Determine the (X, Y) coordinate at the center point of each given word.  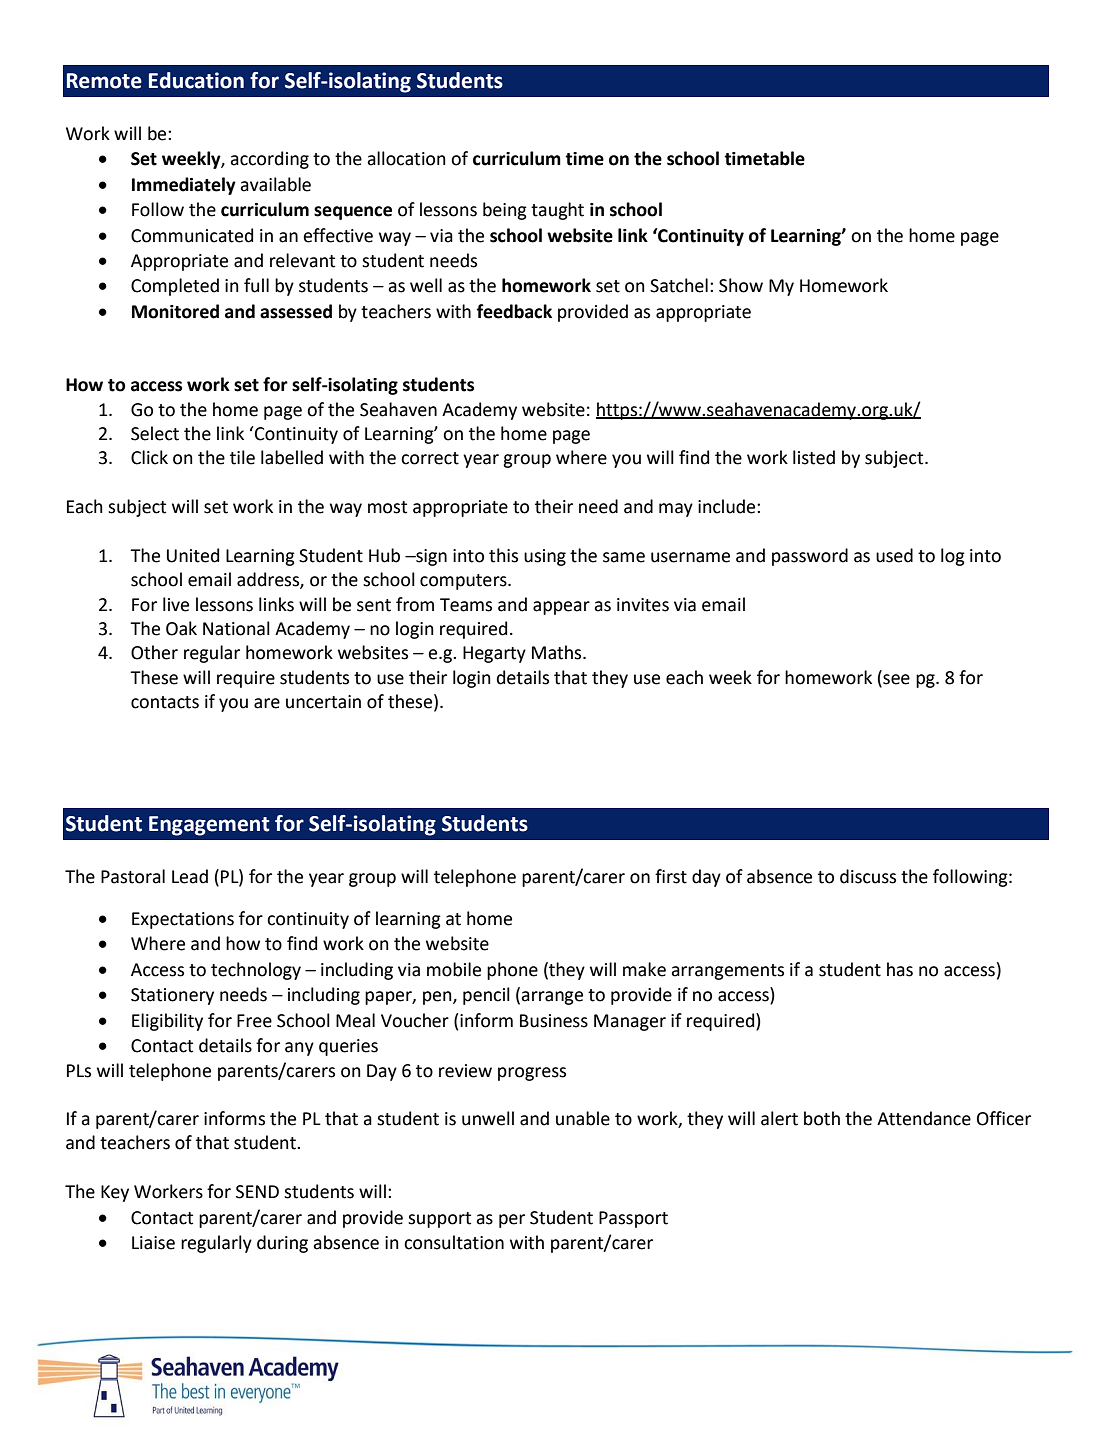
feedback (514, 311)
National (236, 628)
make (644, 969)
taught (557, 211)
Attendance (924, 1118)
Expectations (183, 920)
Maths (558, 652)
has (900, 969)
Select (155, 433)
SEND (257, 1192)
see (896, 679)
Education (196, 80)
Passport (633, 1219)
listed (814, 457)
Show (741, 285)
